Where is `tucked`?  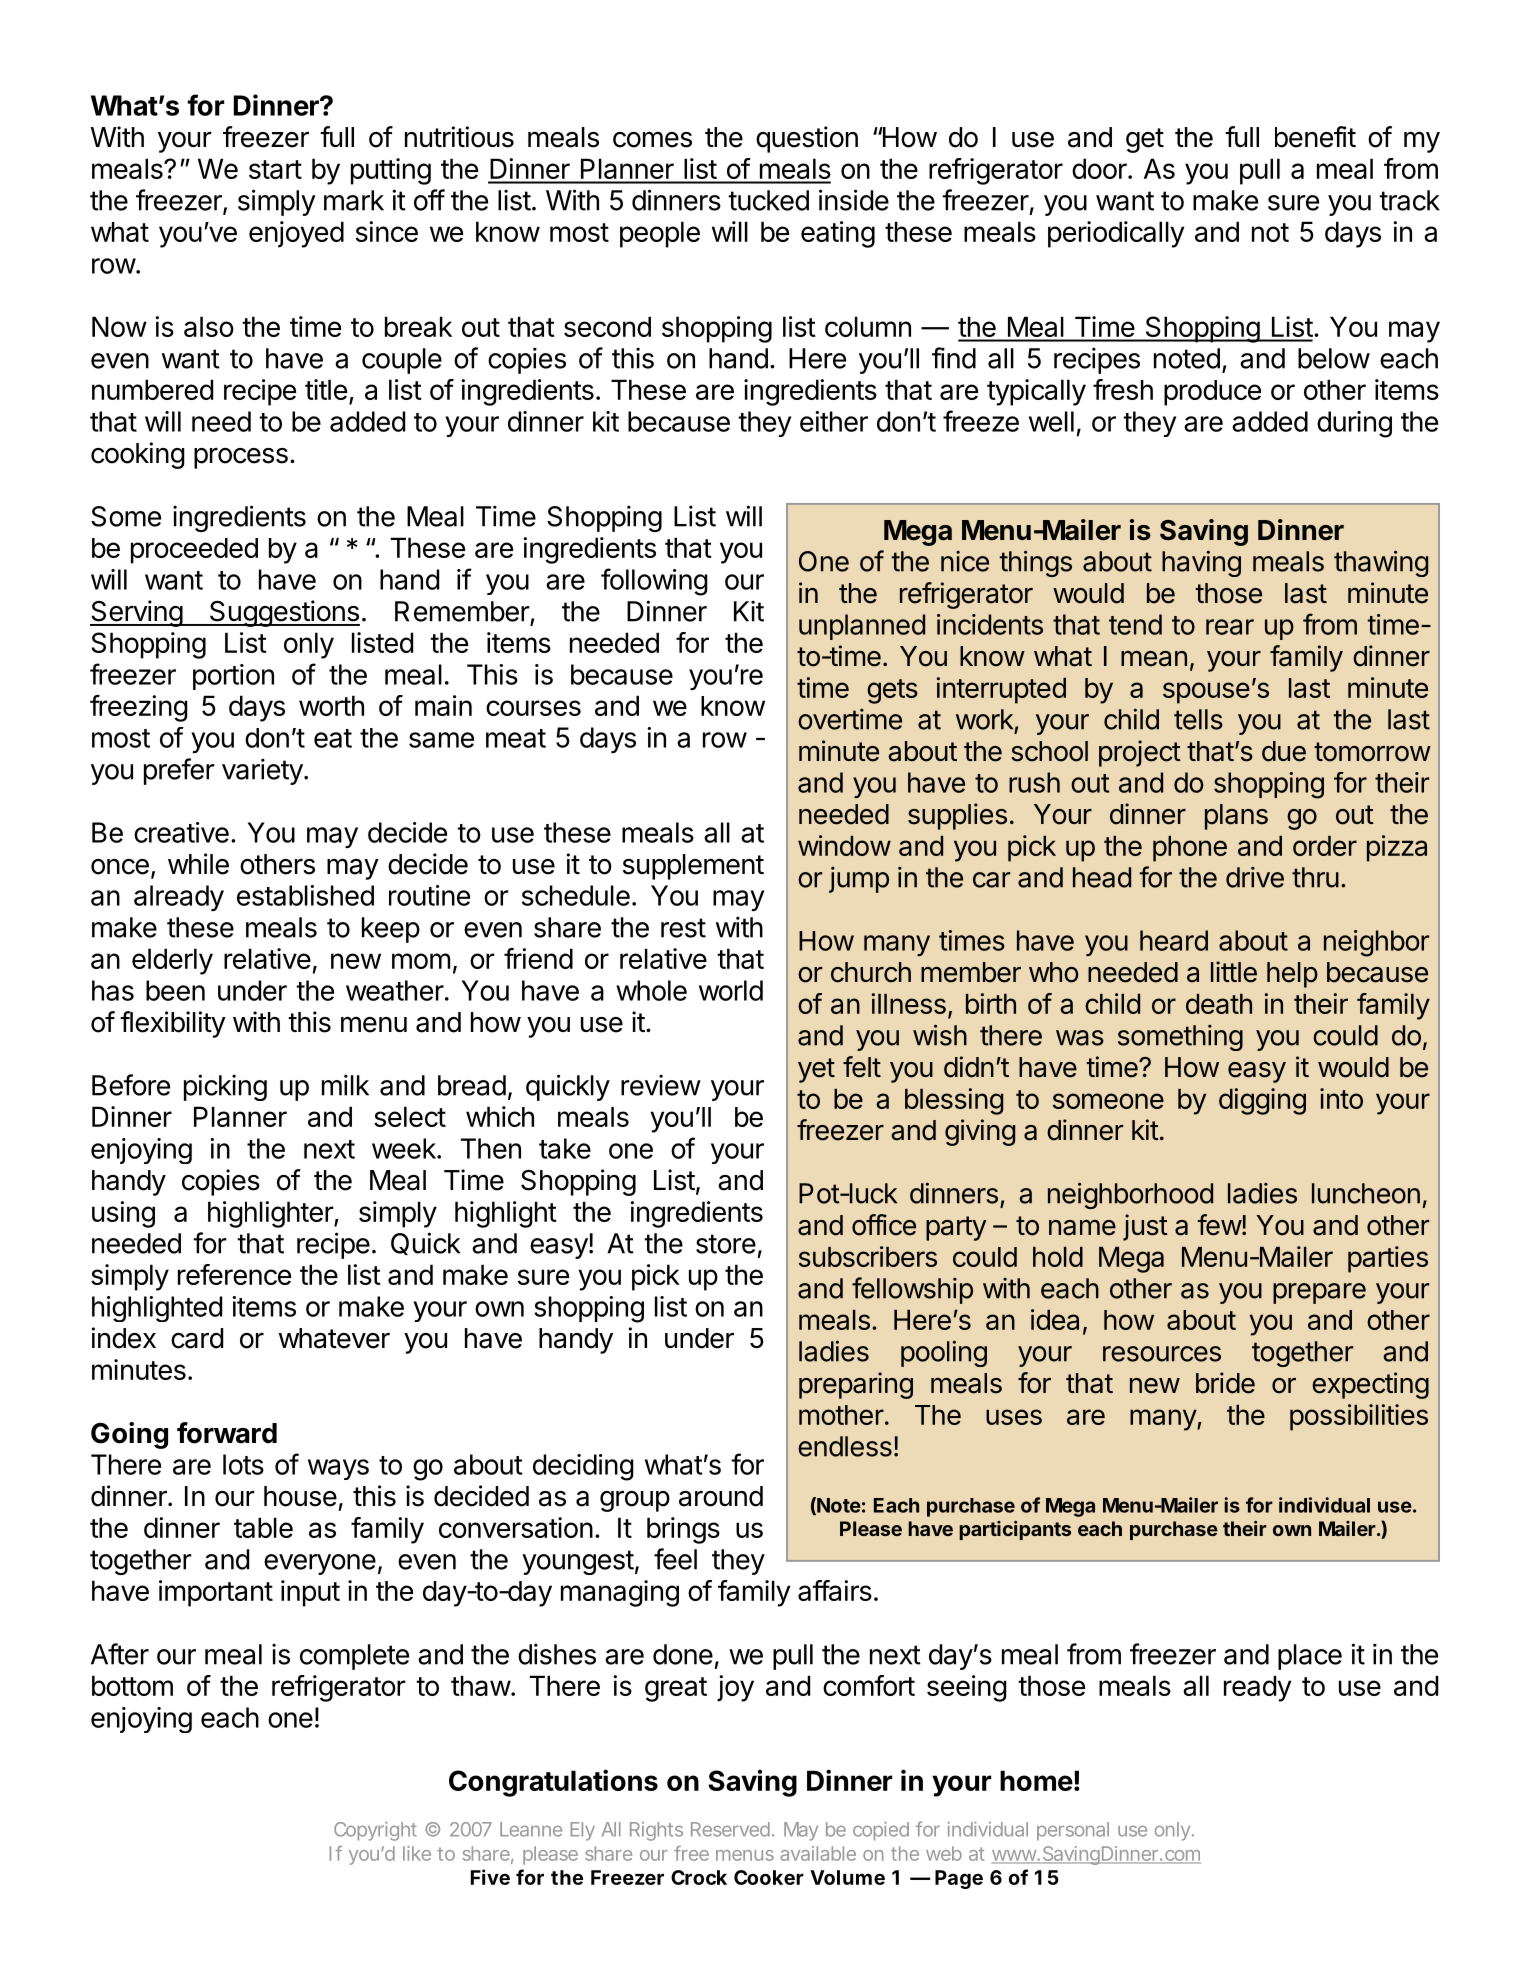 tucked is located at coordinates (768, 200).
